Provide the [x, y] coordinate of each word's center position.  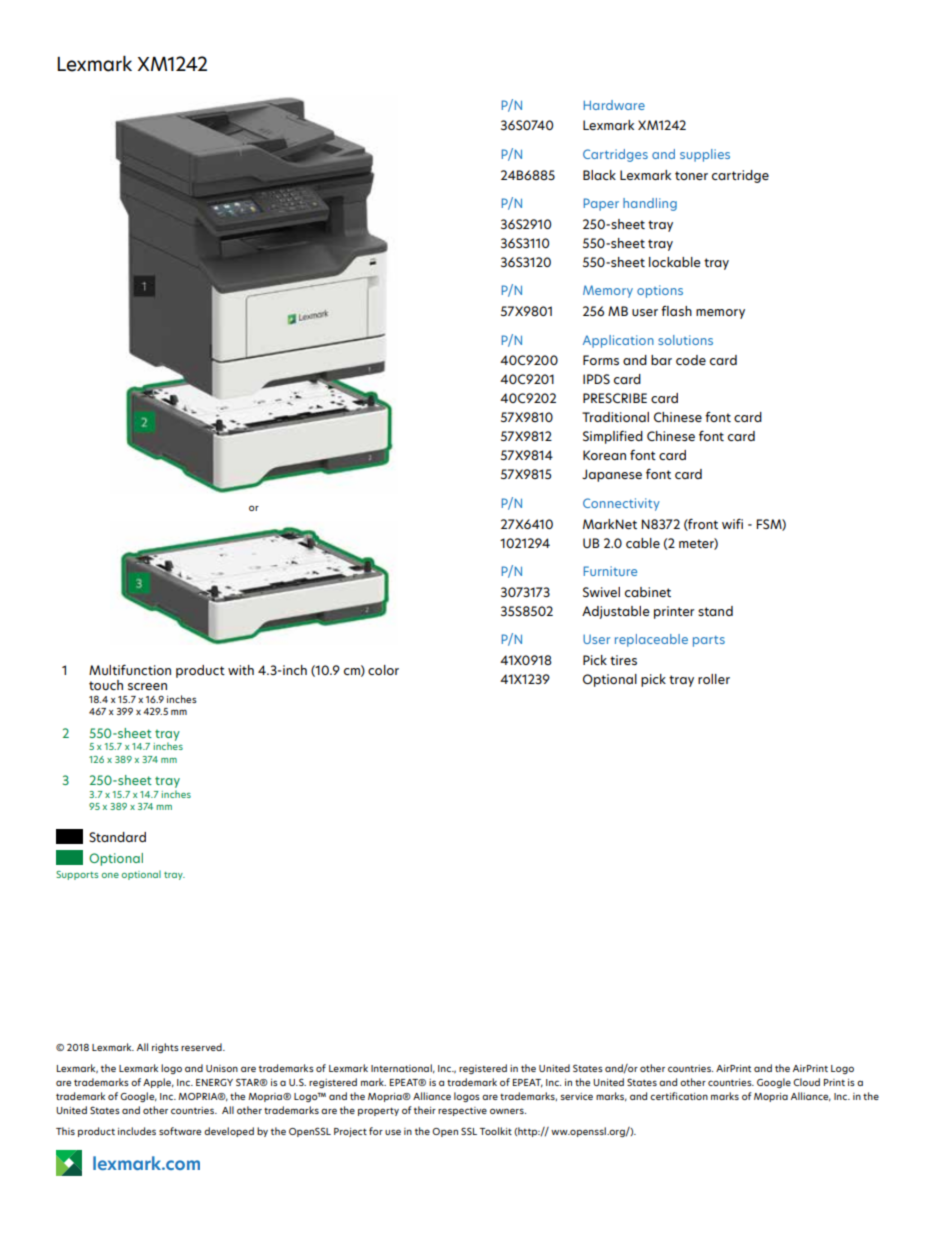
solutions [685, 340]
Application [618, 341]
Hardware [614, 105]
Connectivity [621, 504]
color [383, 670]
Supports [77, 875]
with [241, 670]
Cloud [806, 1082]
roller [714, 679]
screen [147, 686]
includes [137, 1131]
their [425, 1110]
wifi [732, 523]
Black [599, 175]
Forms [601, 360]
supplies [705, 155]
